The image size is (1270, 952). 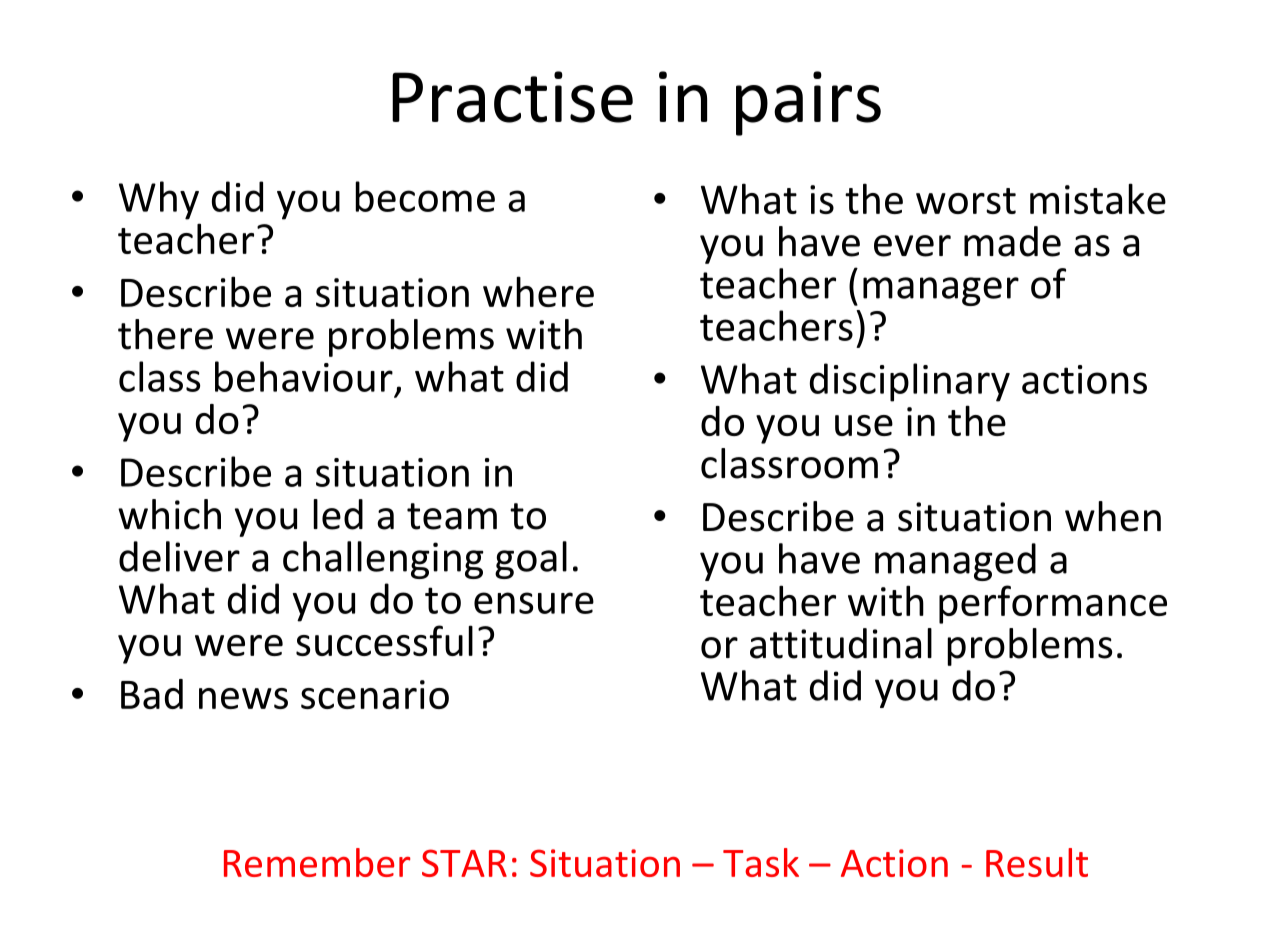 What do you see at coordinates (317, 862) in the screenshot?
I see `Remember` at bounding box center [317, 862].
